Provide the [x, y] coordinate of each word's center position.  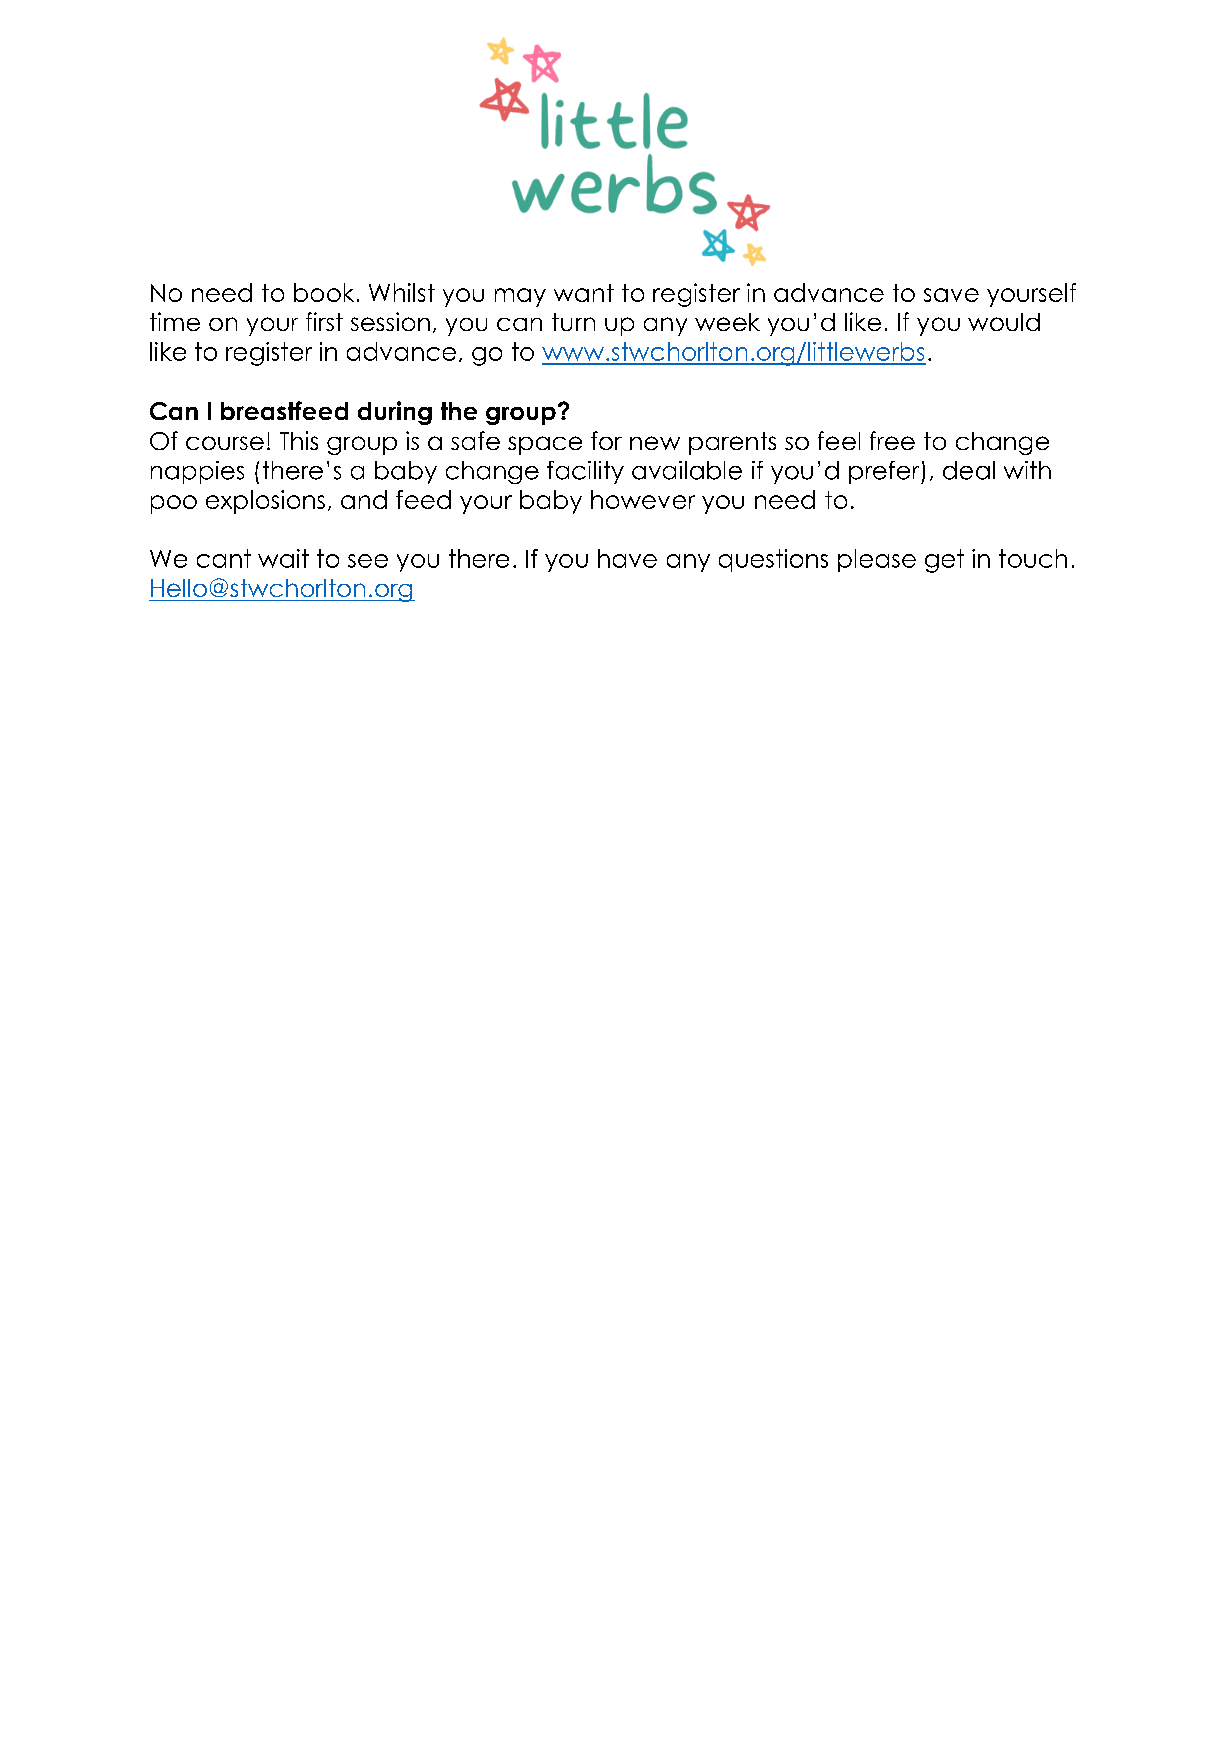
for [606, 440]
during [395, 413]
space [545, 445]
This [299, 440]
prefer [885, 472]
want [584, 293]
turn [573, 322]
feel [839, 440]
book [324, 292]
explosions [265, 502]
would [1004, 322]
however [643, 499]
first [324, 321]
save [951, 295]
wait [283, 558]
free [892, 440]
